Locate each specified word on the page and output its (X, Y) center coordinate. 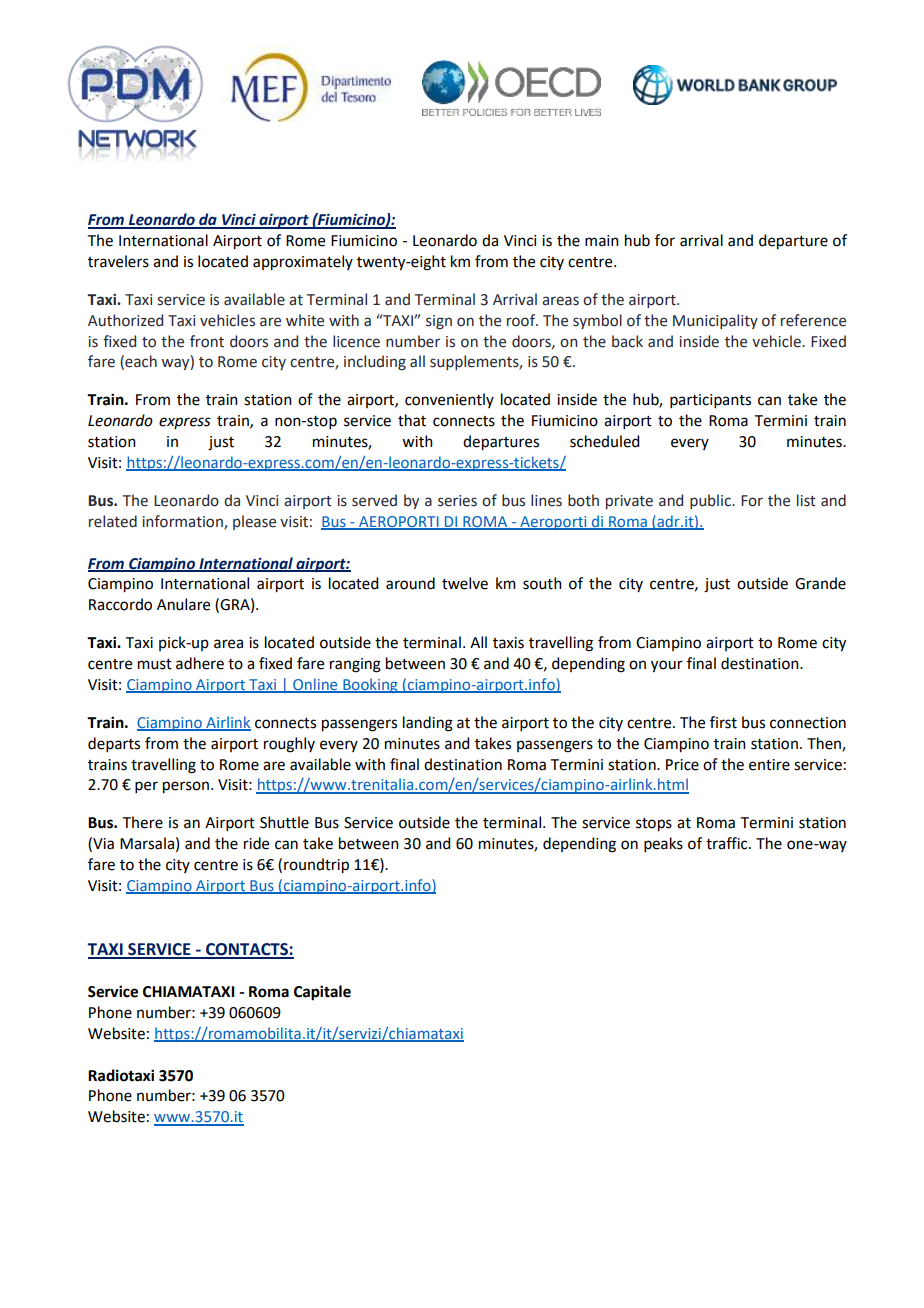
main (602, 241)
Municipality (715, 321)
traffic (728, 843)
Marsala (147, 843)
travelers (118, 261)
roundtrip (316, 866)
